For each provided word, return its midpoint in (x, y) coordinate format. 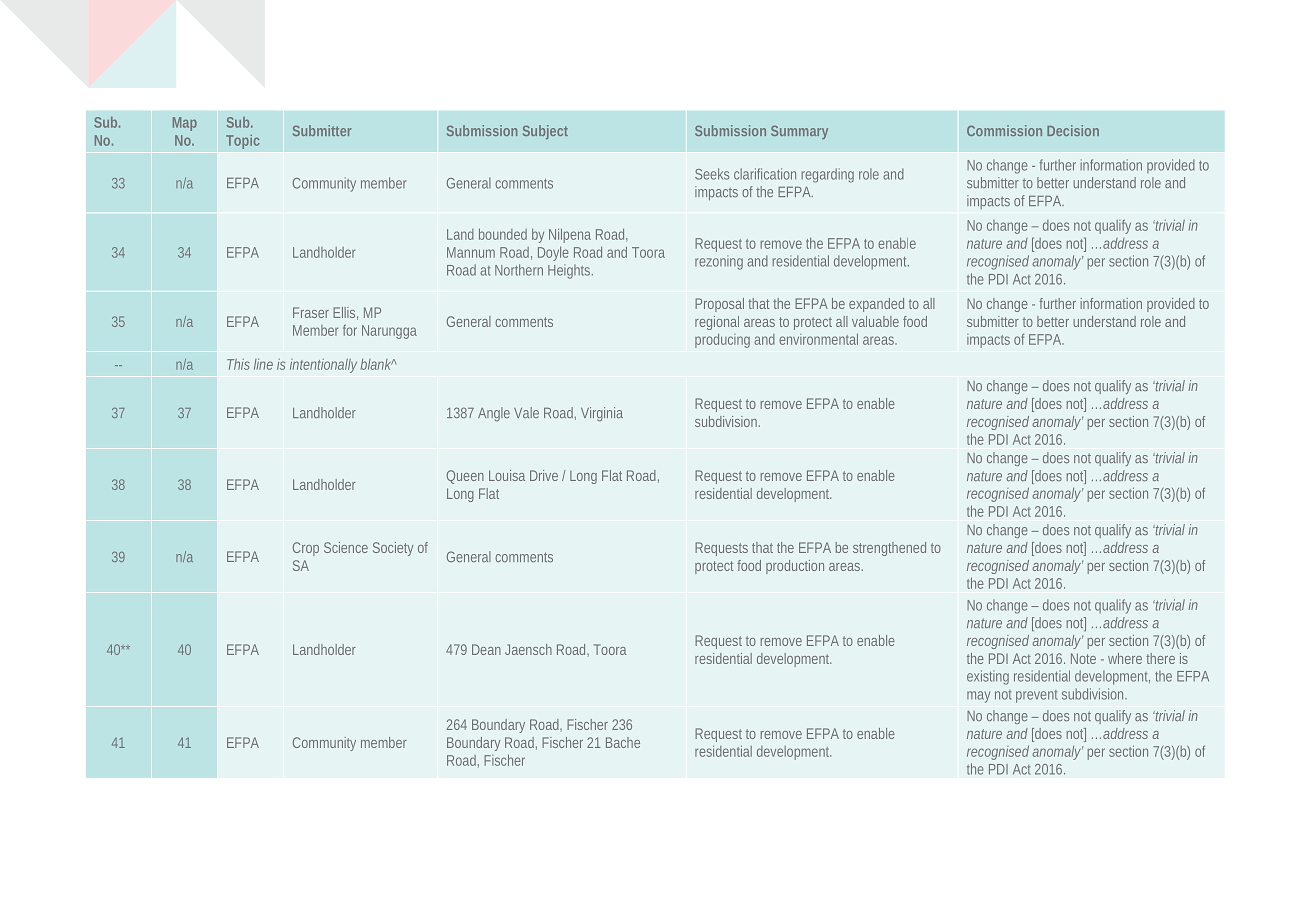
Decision (1073, 130)
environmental (818, 339)
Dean (486, 649)
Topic (243, 141)
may (978, 697)
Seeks (712, 174)
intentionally (323, 366)
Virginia (602, 414)
